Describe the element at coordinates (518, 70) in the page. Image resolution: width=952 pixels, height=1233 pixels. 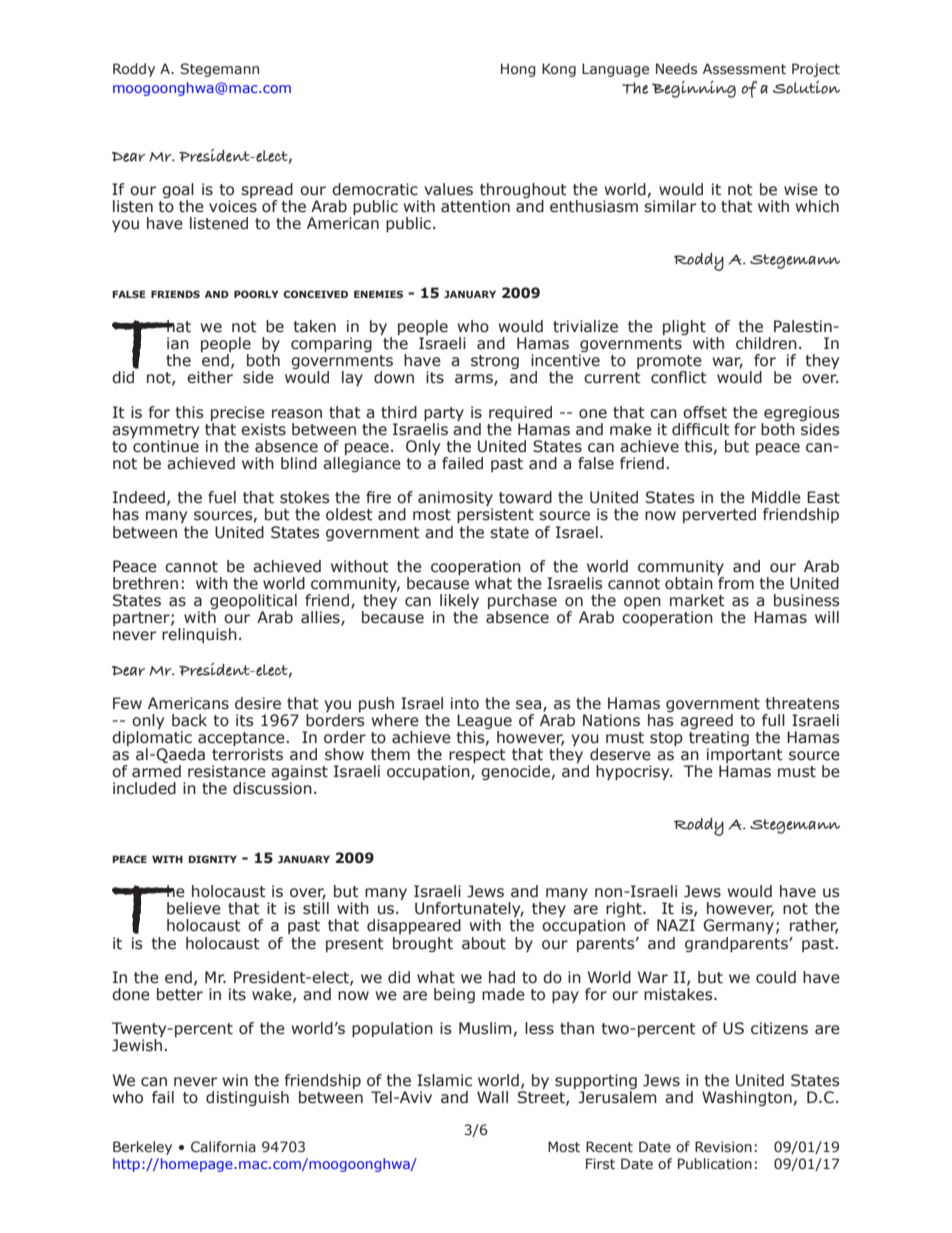
I see `Hong` at that location.
